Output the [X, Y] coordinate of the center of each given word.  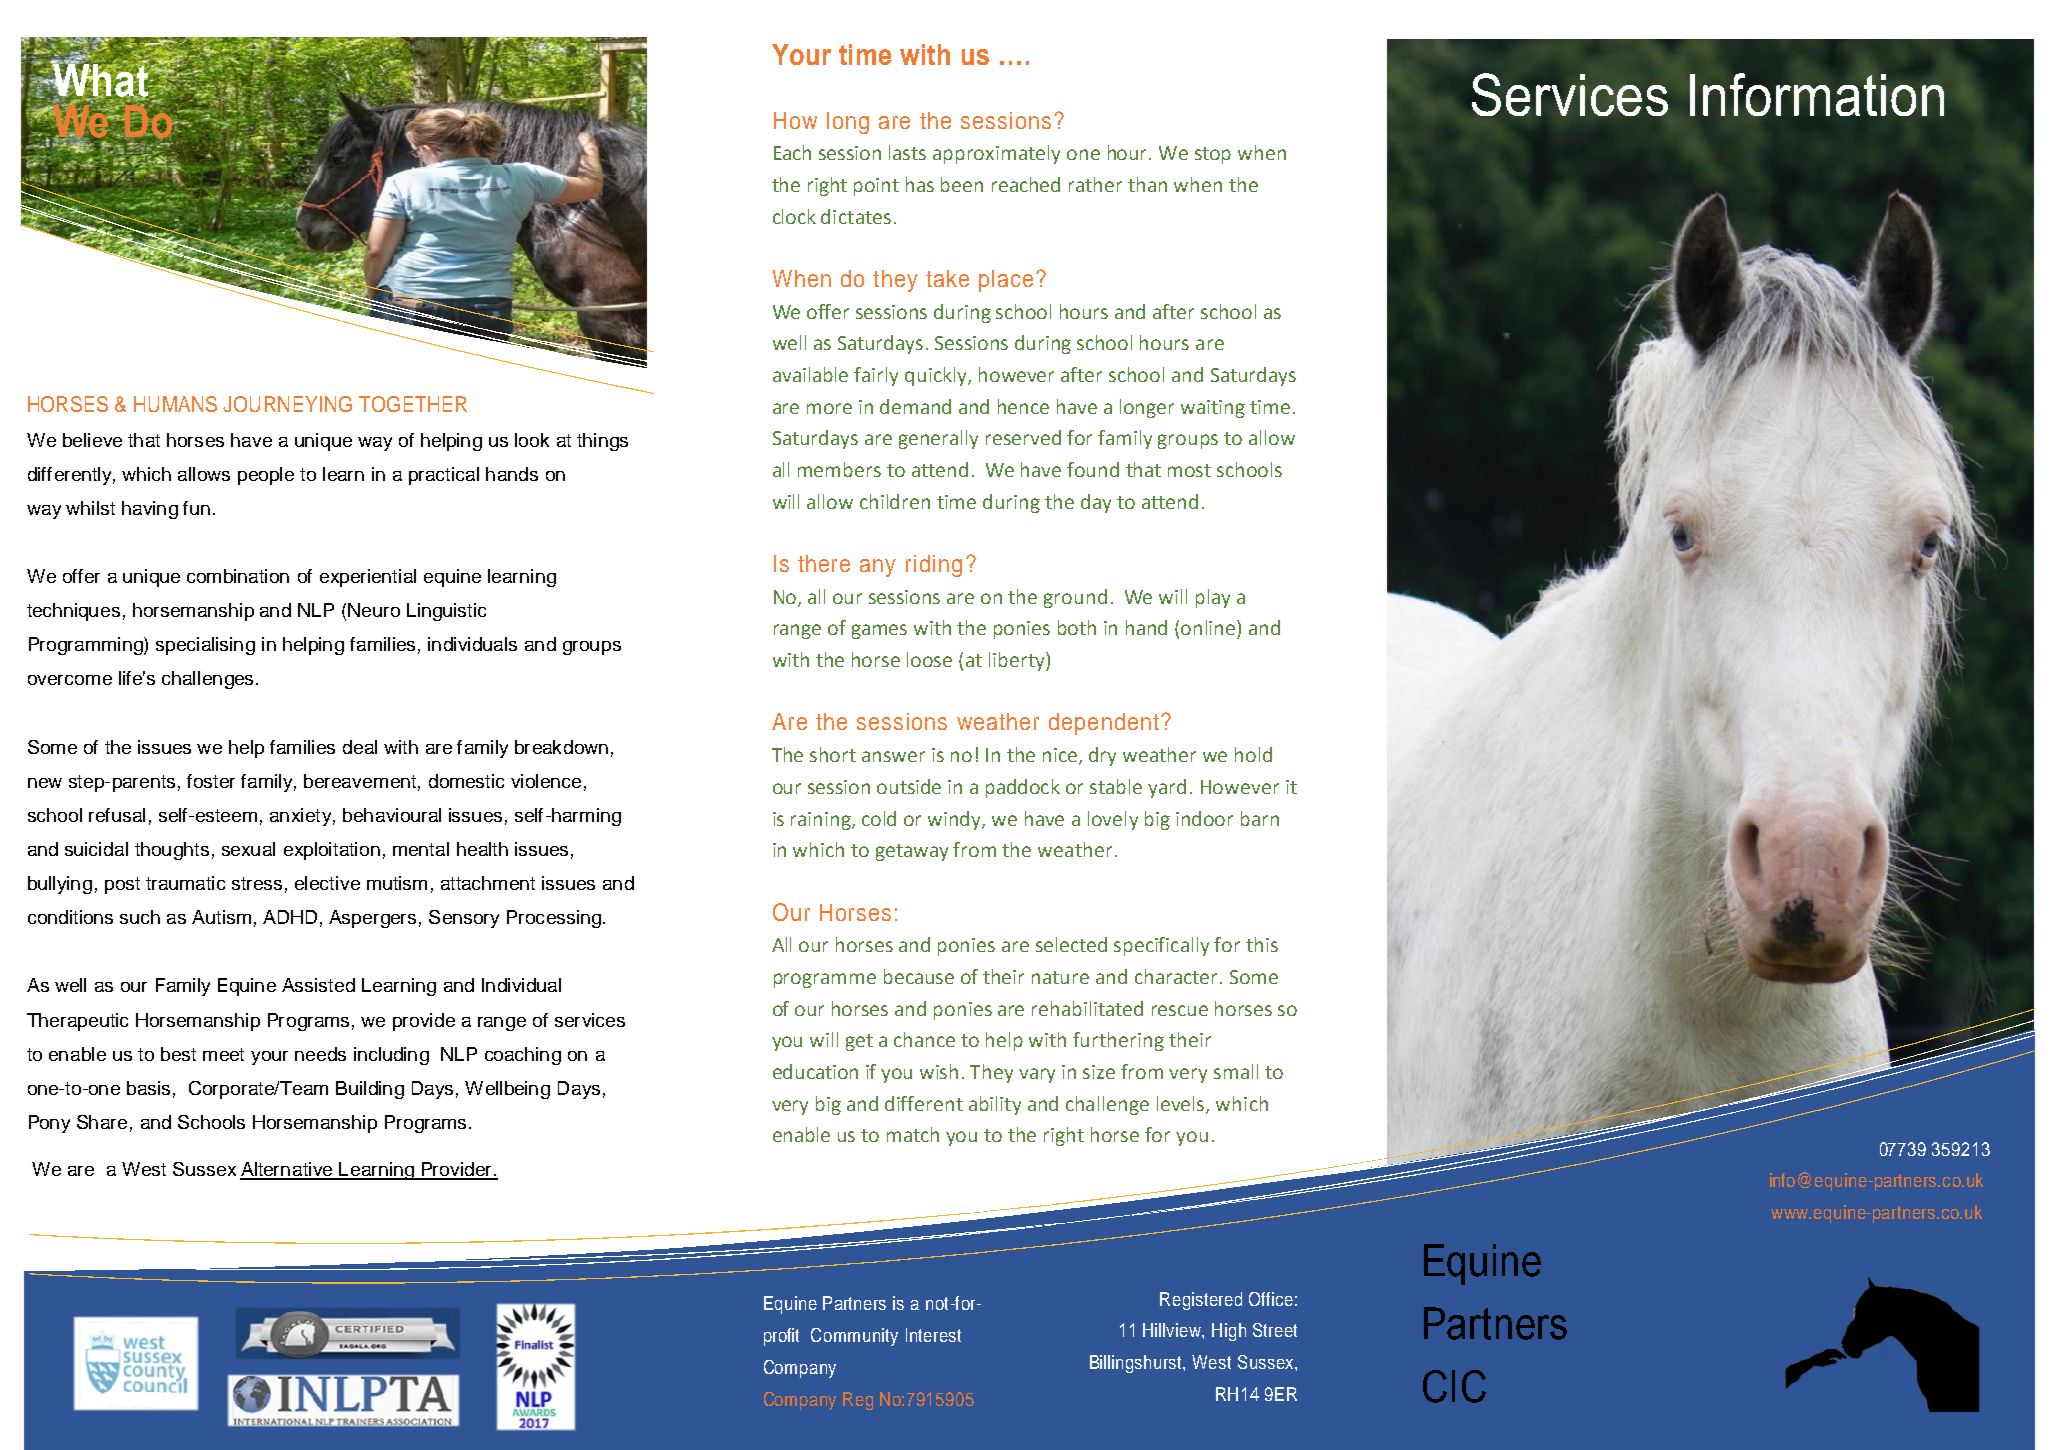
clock [794, 216]
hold [1253, 754]
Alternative [287, 1170]
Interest [933, 1335]
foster [211, 781]
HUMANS [175, 404]
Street [1275, 1330]
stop [1213, 155]
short [833, 754]
